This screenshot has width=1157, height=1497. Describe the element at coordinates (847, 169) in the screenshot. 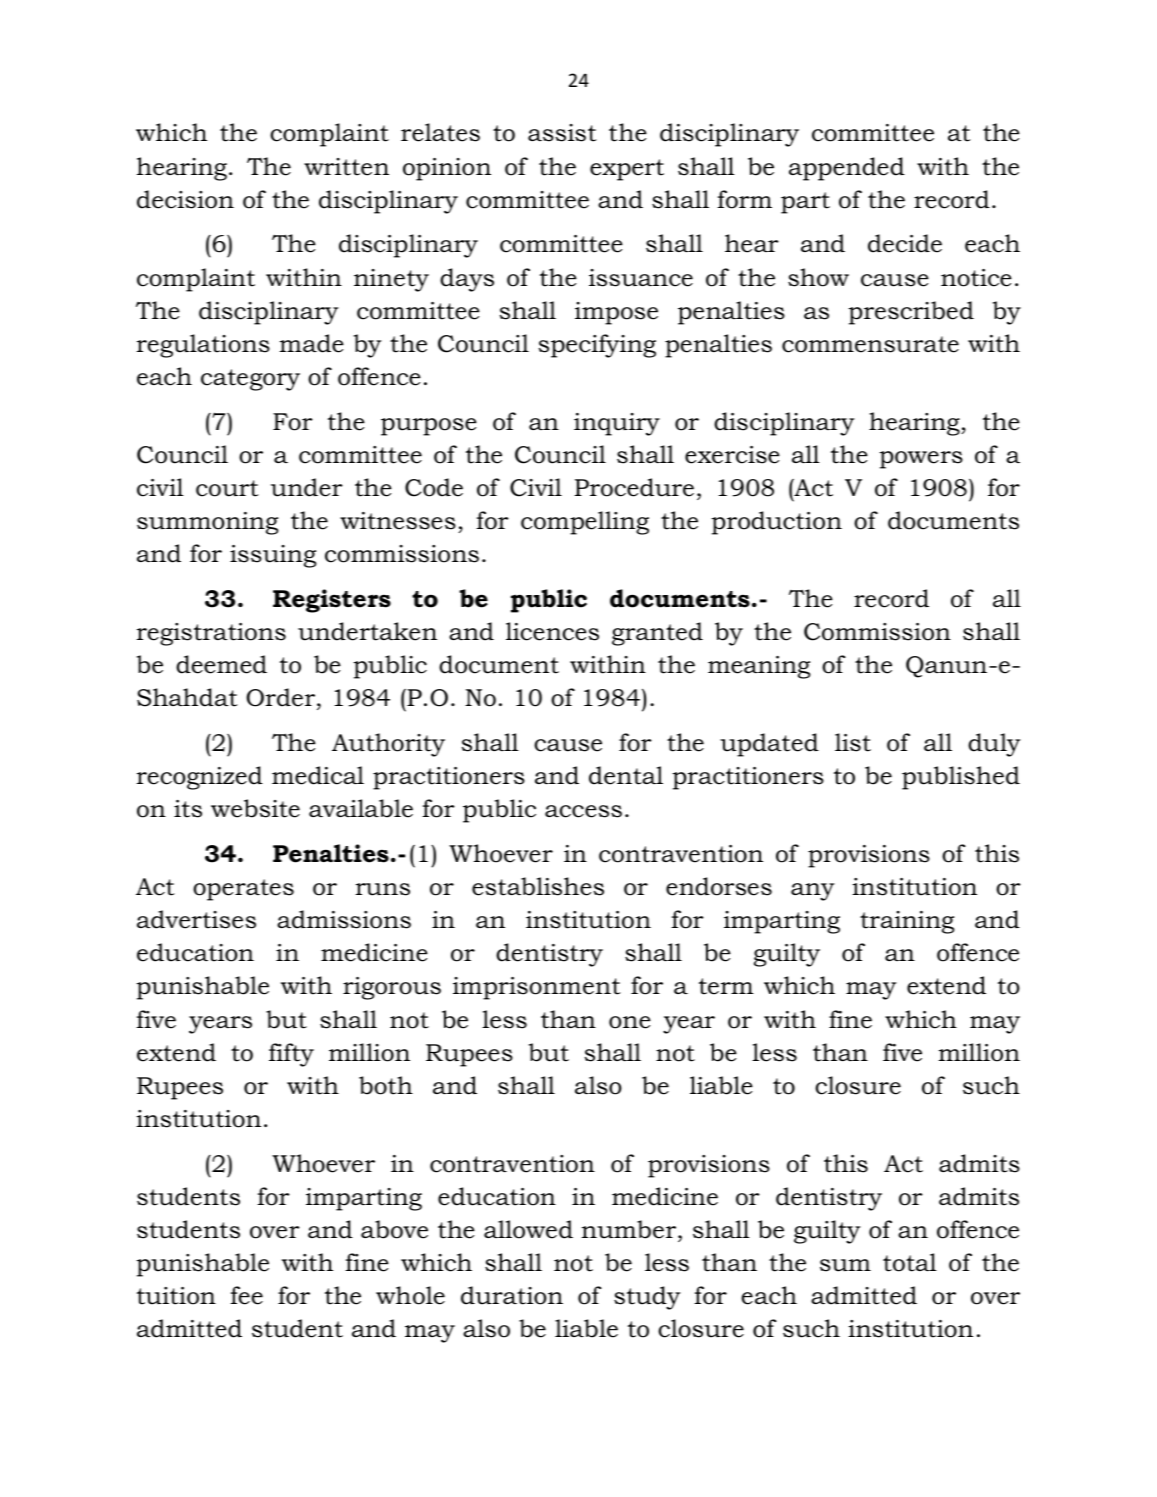

I see `appended` at that location.
